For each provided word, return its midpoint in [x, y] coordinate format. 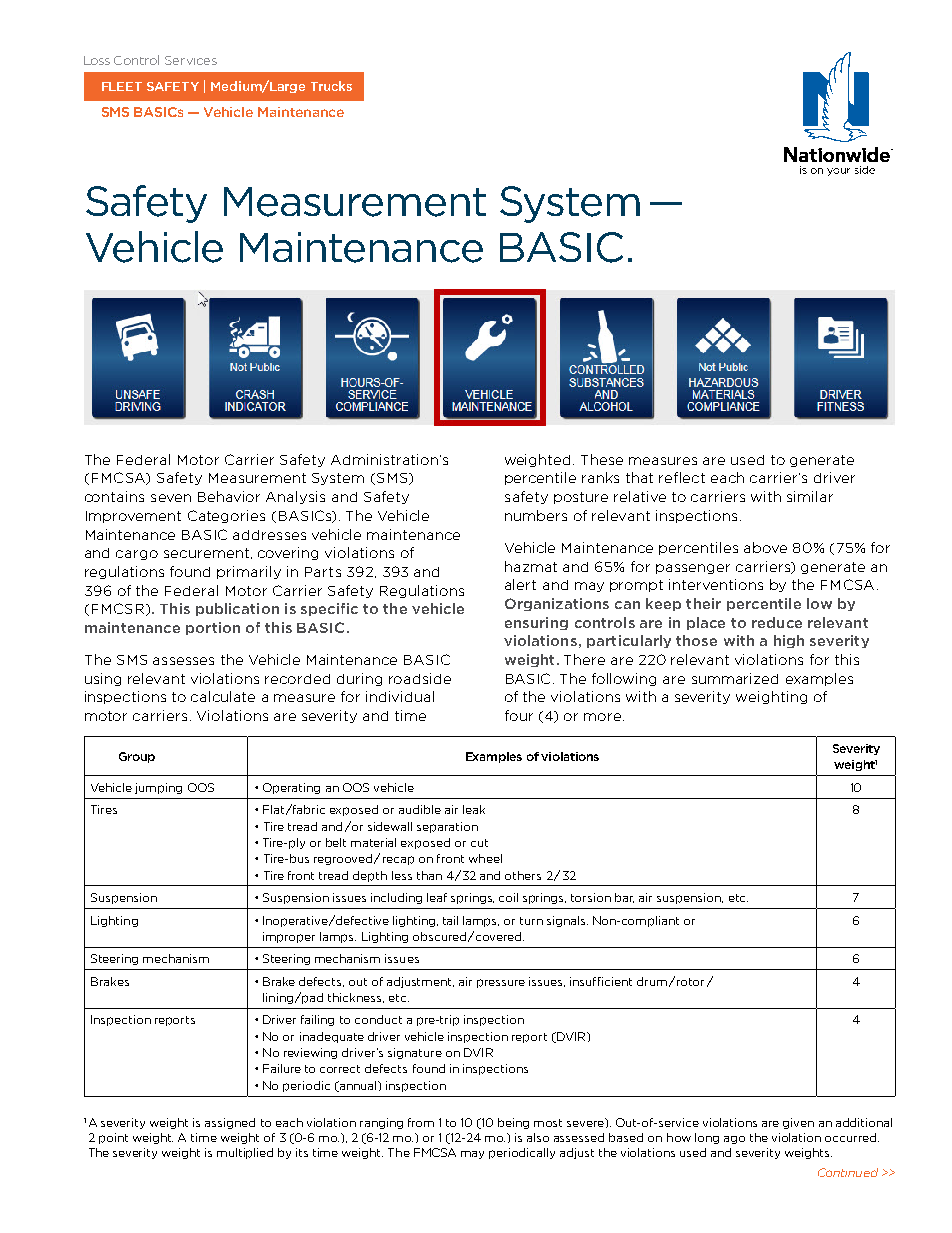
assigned [230, 1123]
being [513, 1123]
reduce [777, 622]
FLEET [122, 86]
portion [213, 628]
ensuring [536, 623]
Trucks [331, 86]
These [602, 459]
